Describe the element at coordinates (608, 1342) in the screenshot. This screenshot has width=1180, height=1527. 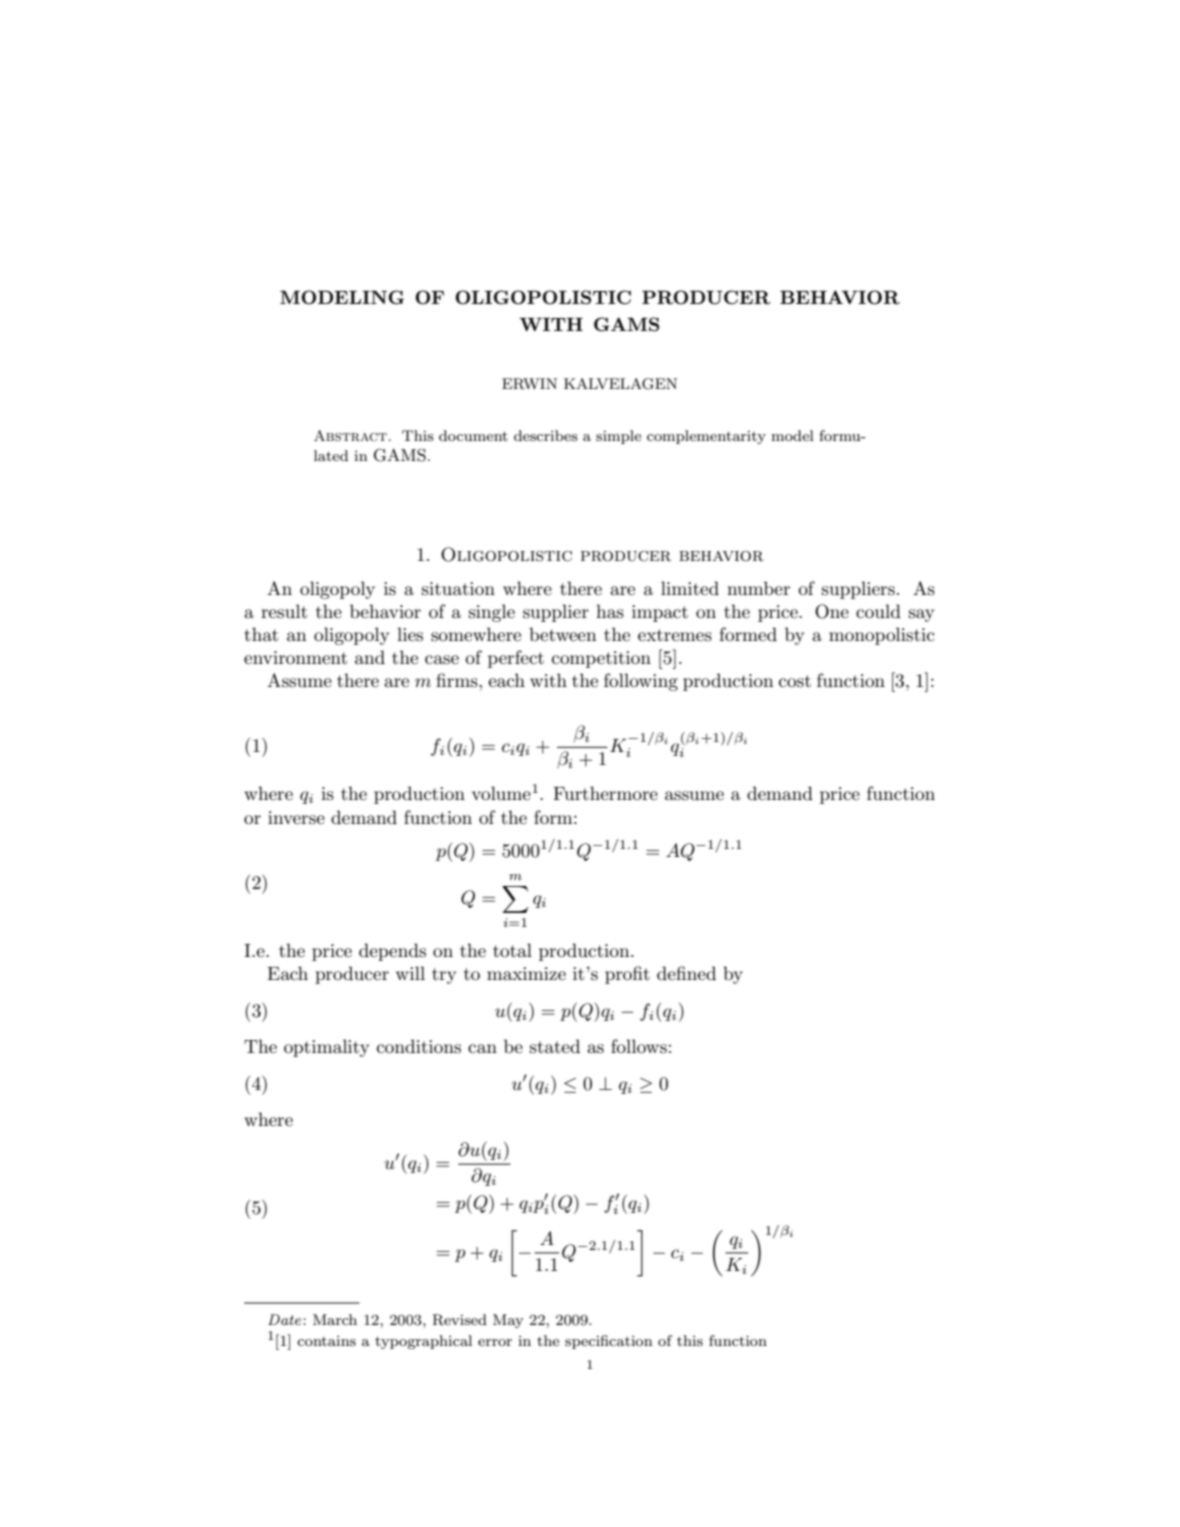
I see `specification` at that location.
